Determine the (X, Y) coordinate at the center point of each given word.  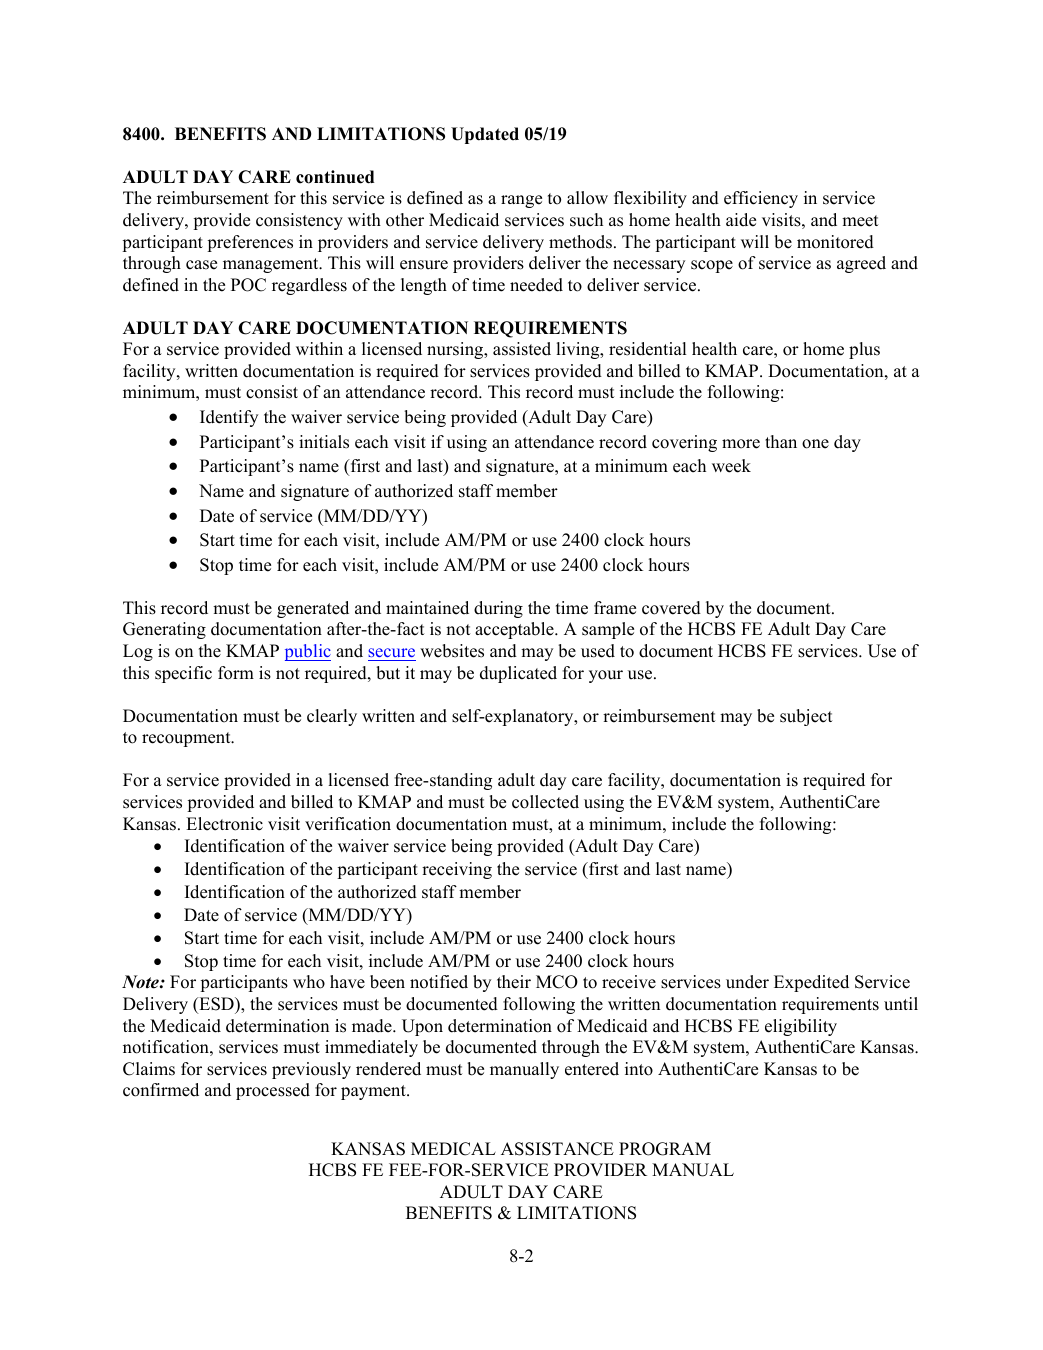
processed (273, 1091)
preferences (250, 243)
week (731, 466)
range (521, 201)
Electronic (224, 824)
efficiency (761, 199)
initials (324, 442)
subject (806, 717)
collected (545, 802)
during (498, 609)
